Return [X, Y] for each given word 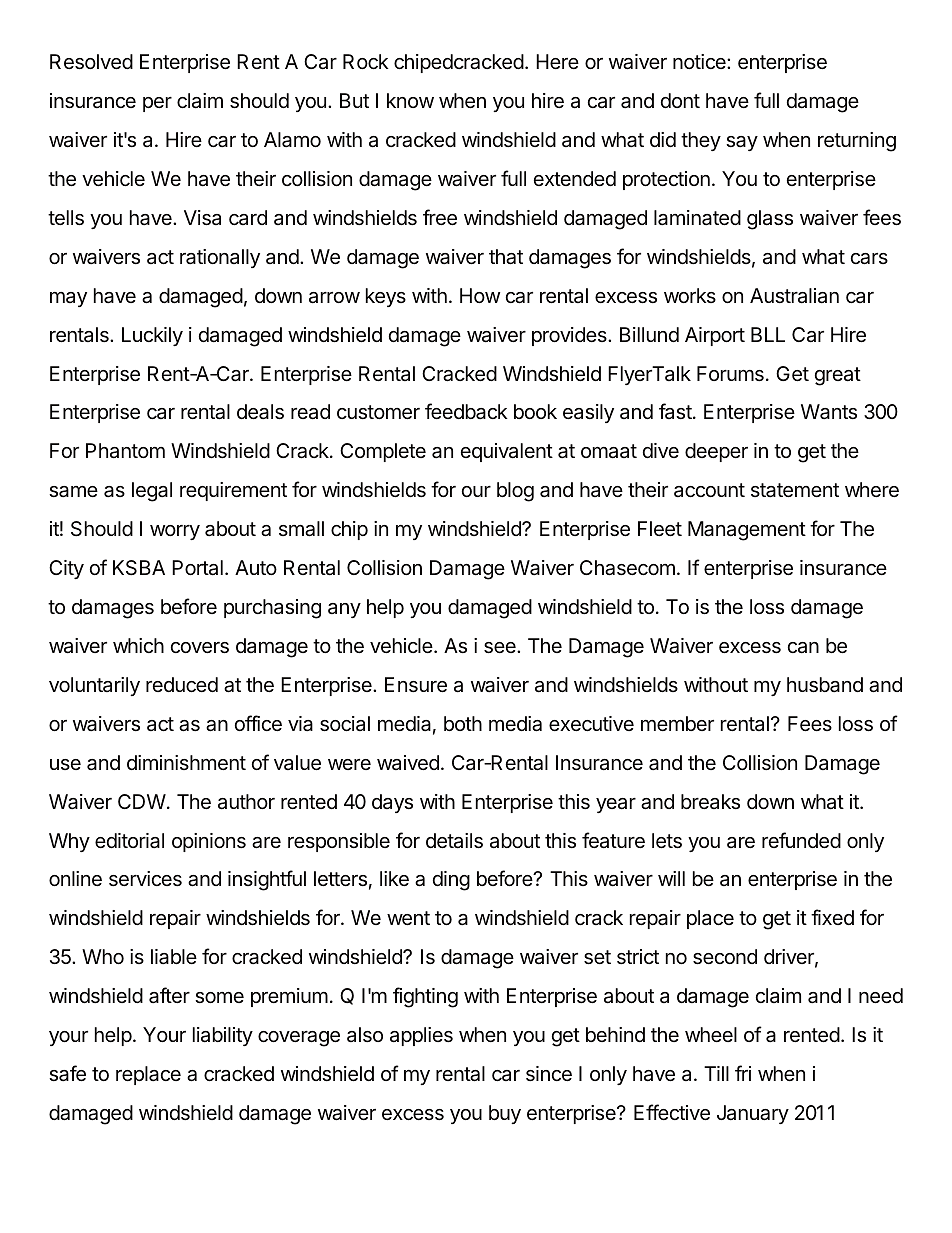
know [410, 100]
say [742, 143]
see [501, 648]
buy [505, 1114]
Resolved [91, 62]
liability [223, 1036]
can [803, 648]
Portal [197, 568]
